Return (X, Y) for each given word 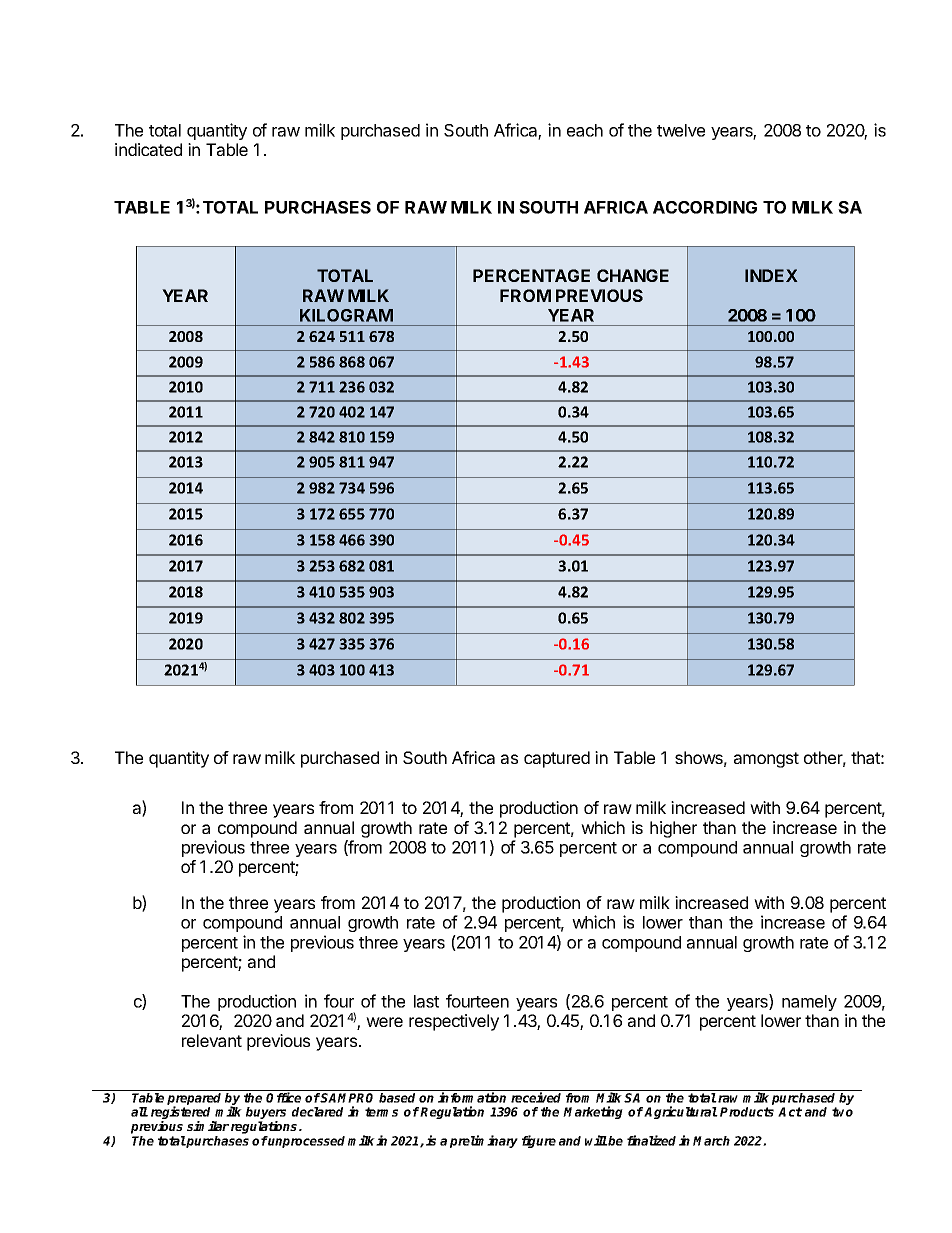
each (585, 130)
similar (208, 1126)
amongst (766, 760)
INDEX (771, 275)
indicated (148, 149)
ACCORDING (705, 207)
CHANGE (633, 275)
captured (557, 759)
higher (673, 829)
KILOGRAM (346, 315)
